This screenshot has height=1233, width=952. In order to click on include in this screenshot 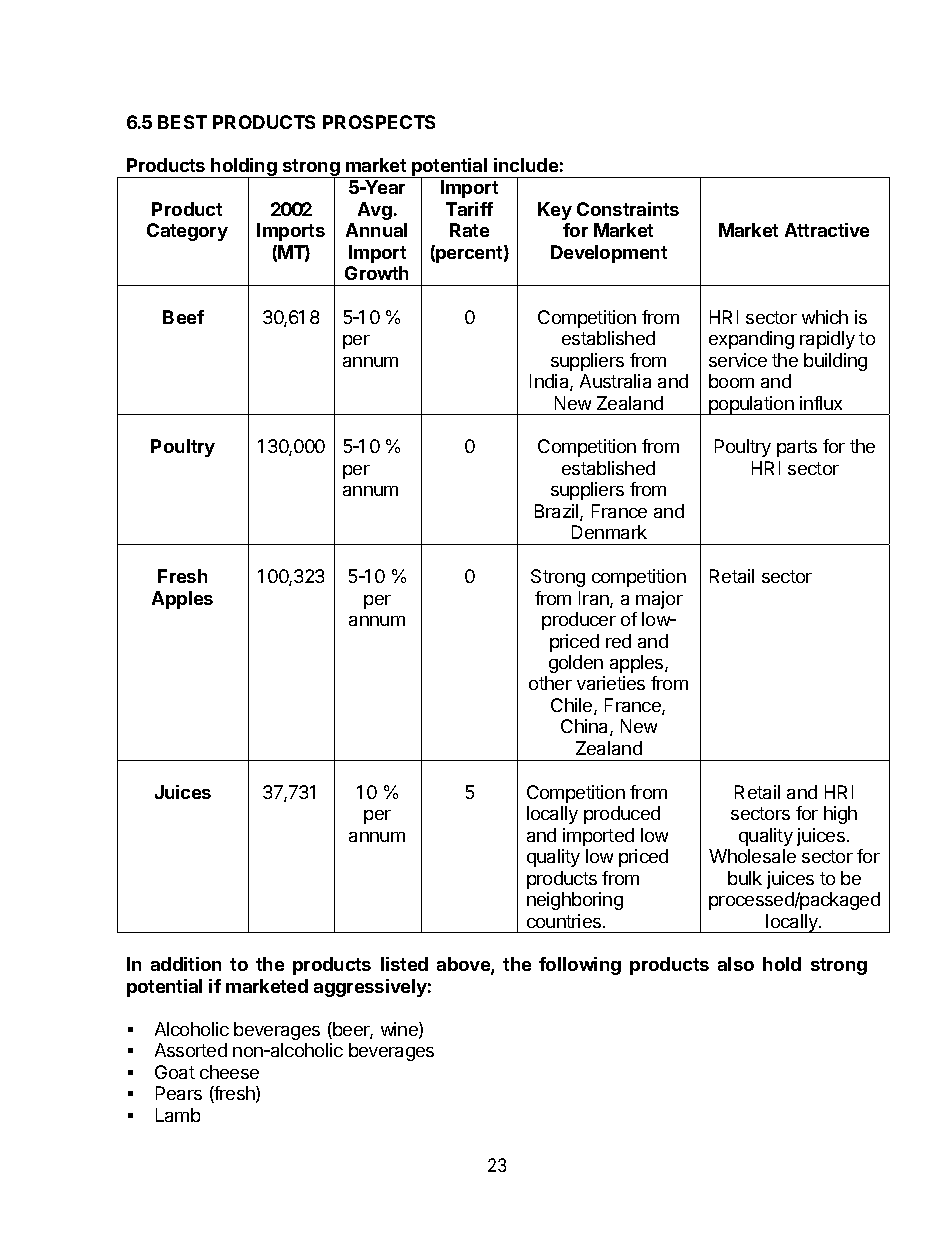, I will do `click(526, 165)`.
